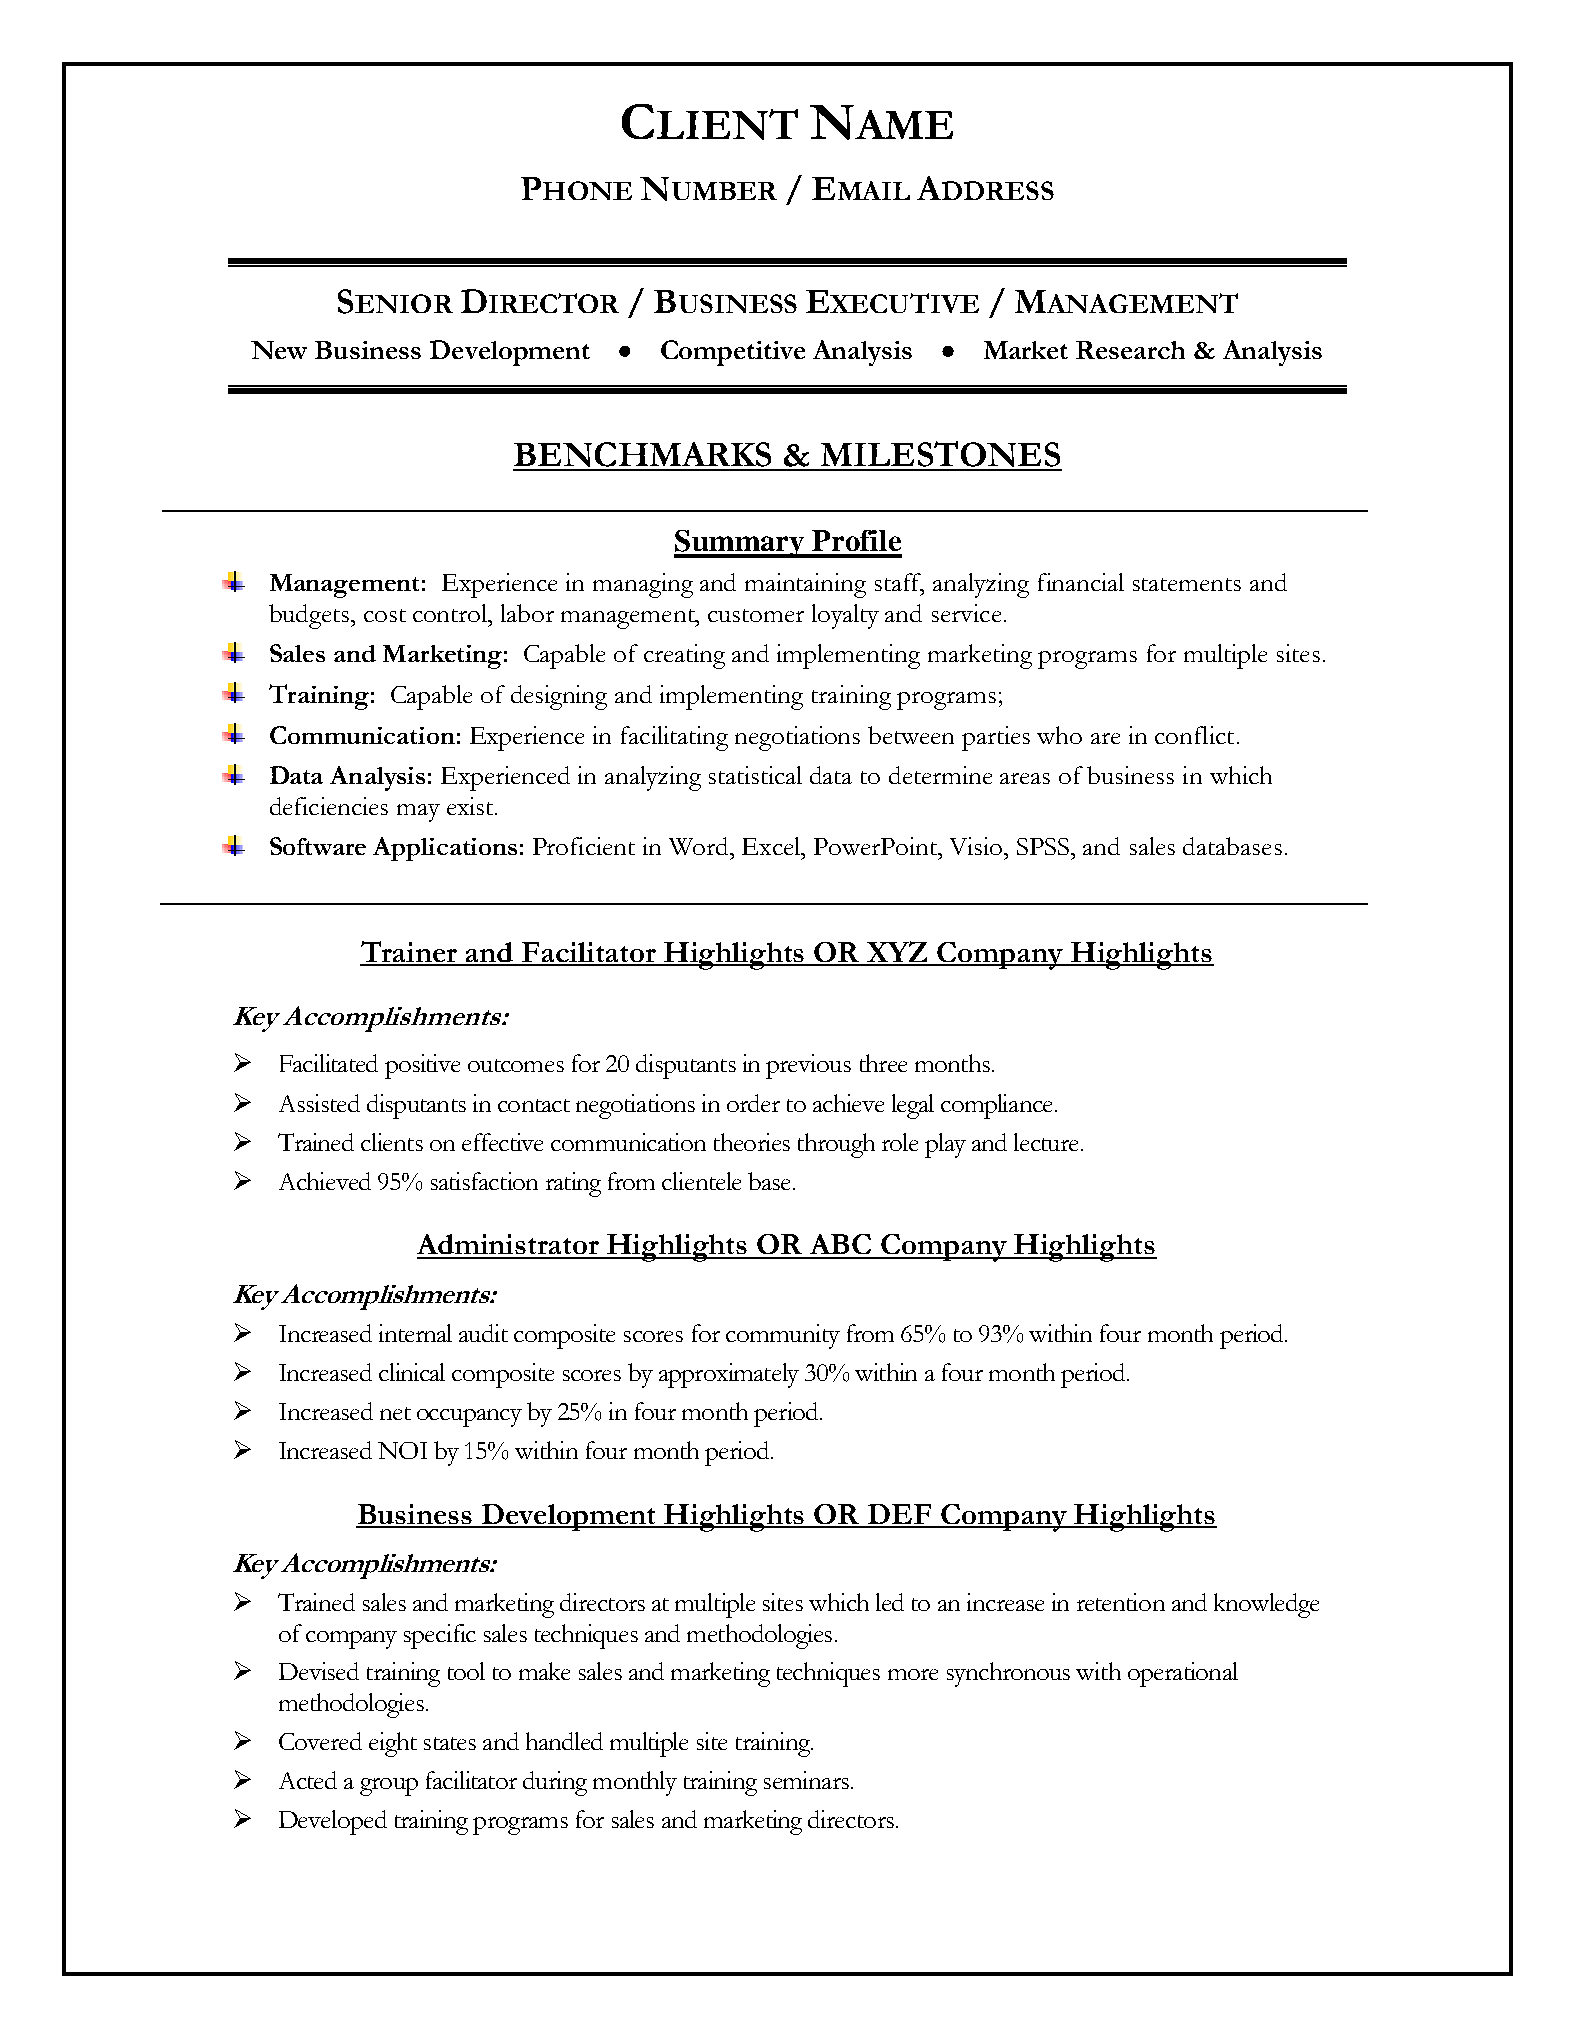  What do you see at coordinates (733, 353) in the screenshot?
I see `Competitive` at bounding box center [733, 353].
